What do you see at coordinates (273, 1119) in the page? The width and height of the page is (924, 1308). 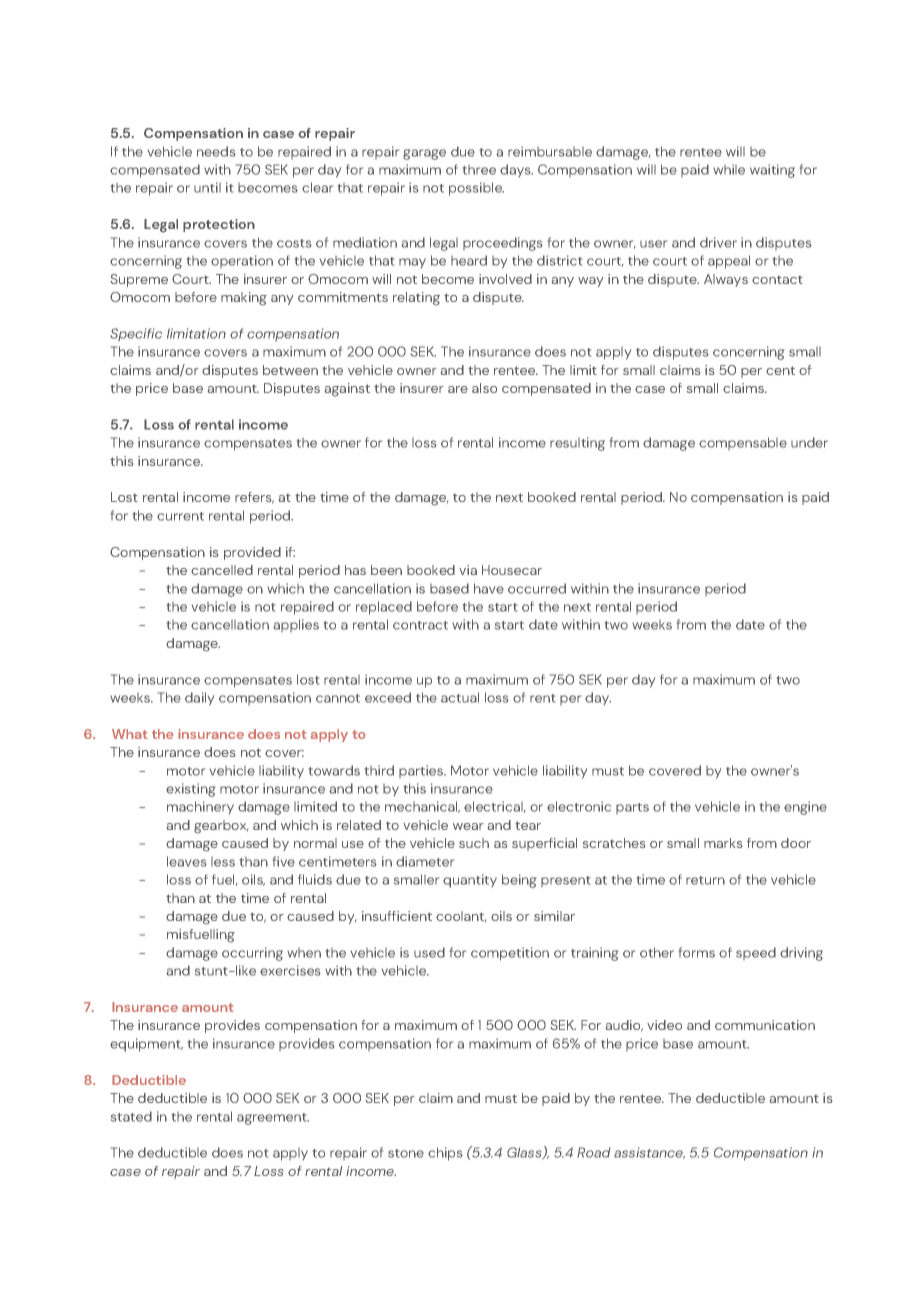 I see `agreement` at bounding box center [273, 1119].
